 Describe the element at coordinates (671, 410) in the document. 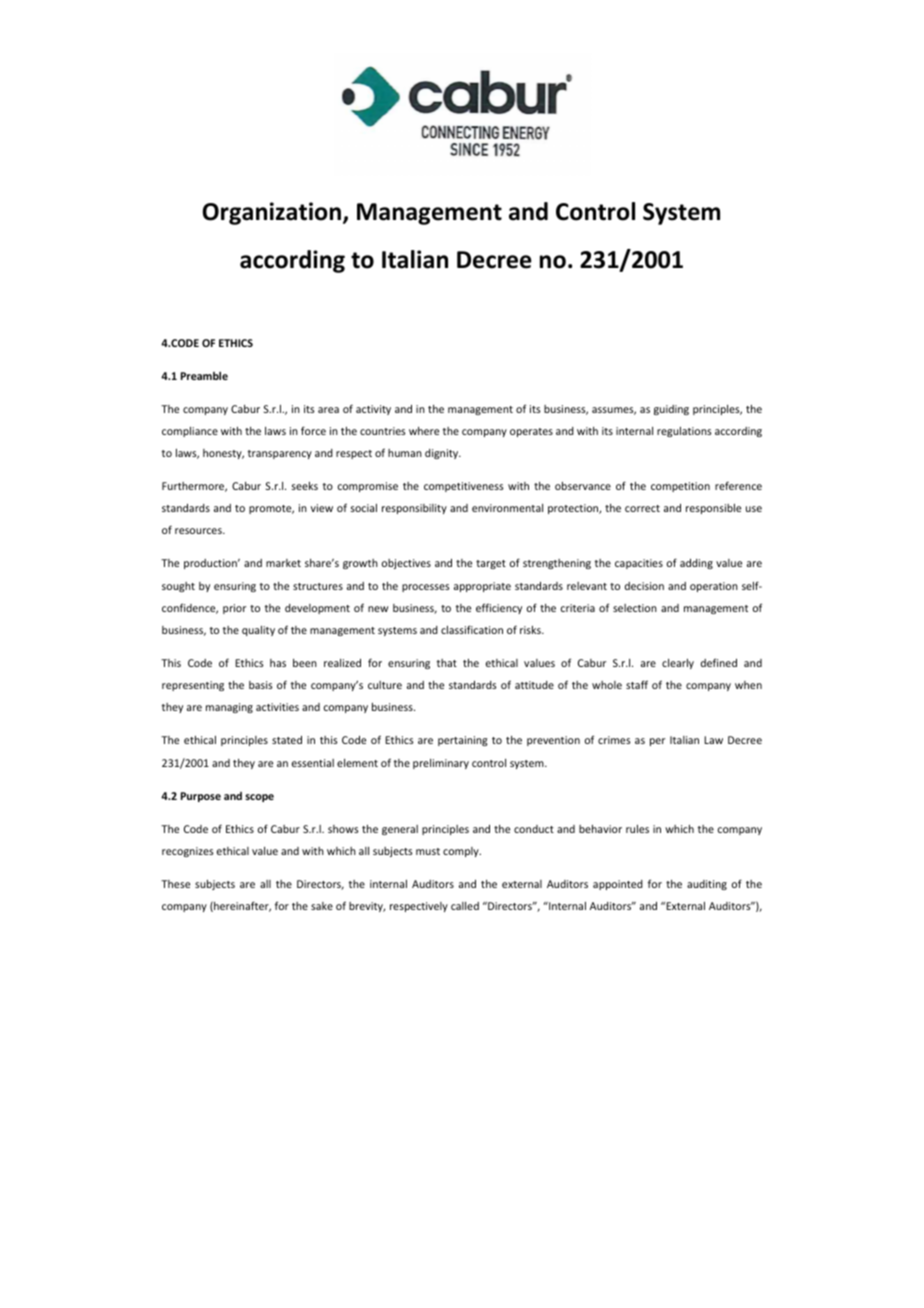

I see `guiding` at that location.
